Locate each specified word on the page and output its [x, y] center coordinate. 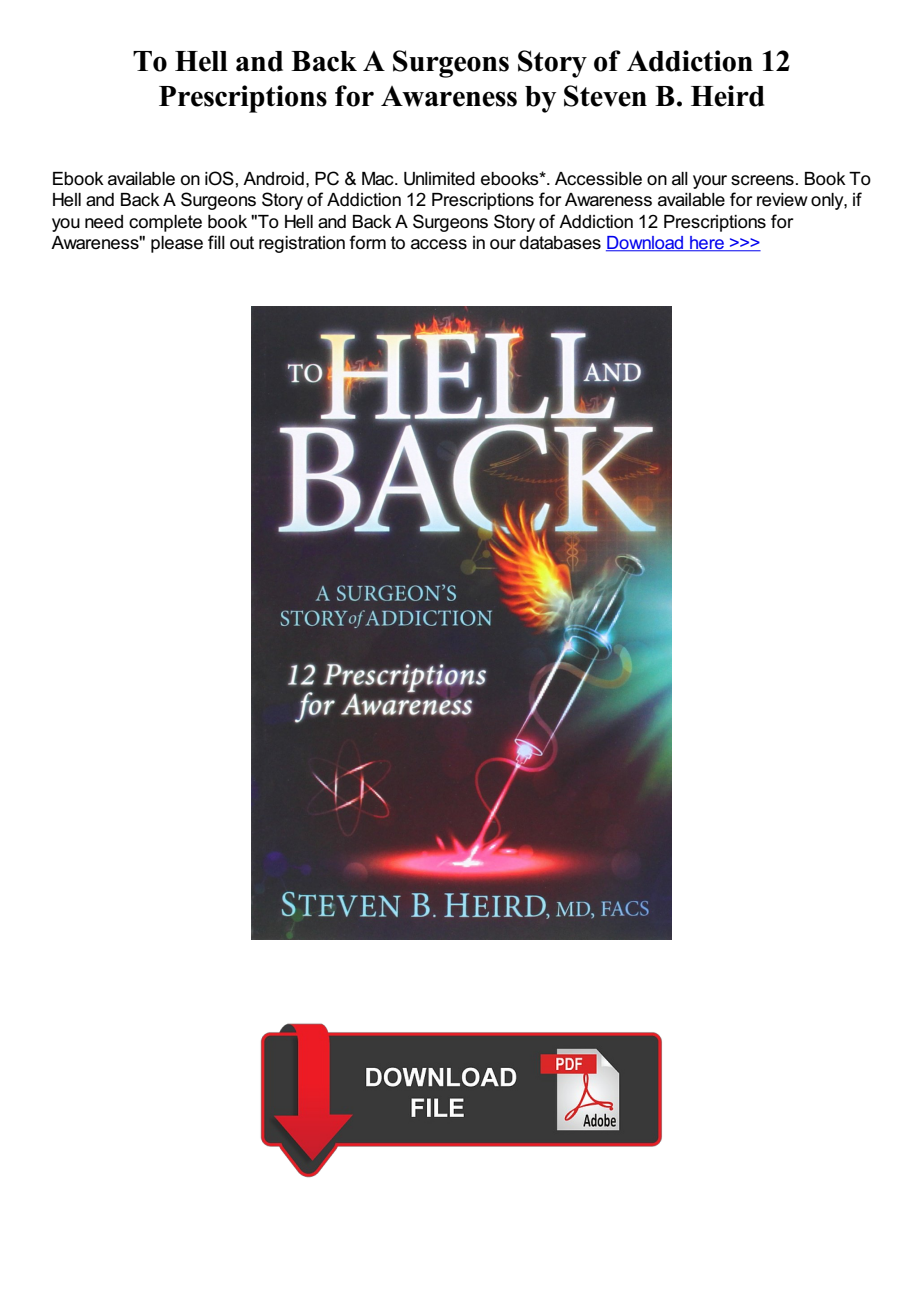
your [710, 182]
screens [762, 180]
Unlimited [439, 179]
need [104, 222]
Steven [605, 96]
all [680, 179]
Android [273, 179]
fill [216, 242]
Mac [379, 179]
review [782, 200]
